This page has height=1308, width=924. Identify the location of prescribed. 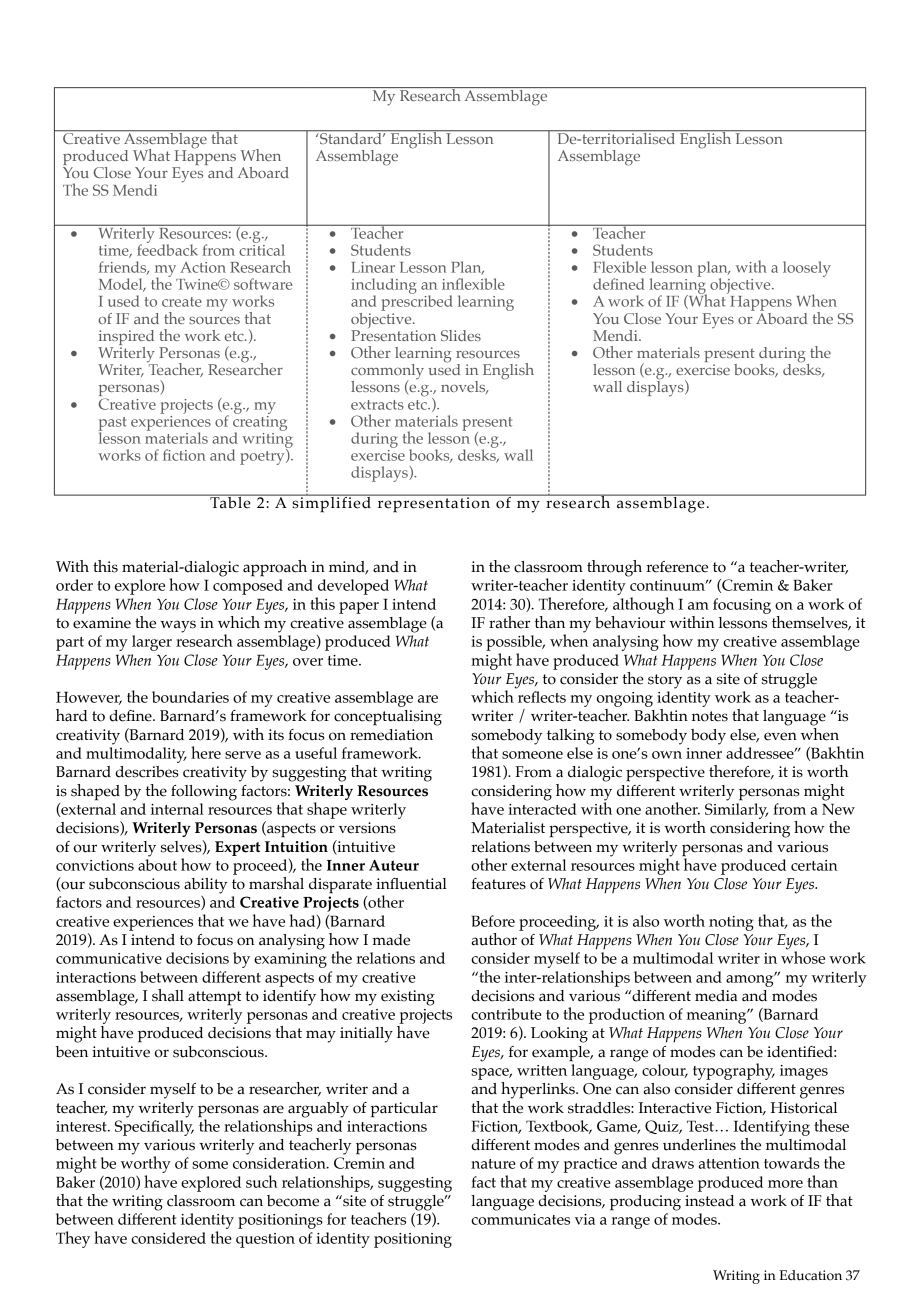
(417, 302).
